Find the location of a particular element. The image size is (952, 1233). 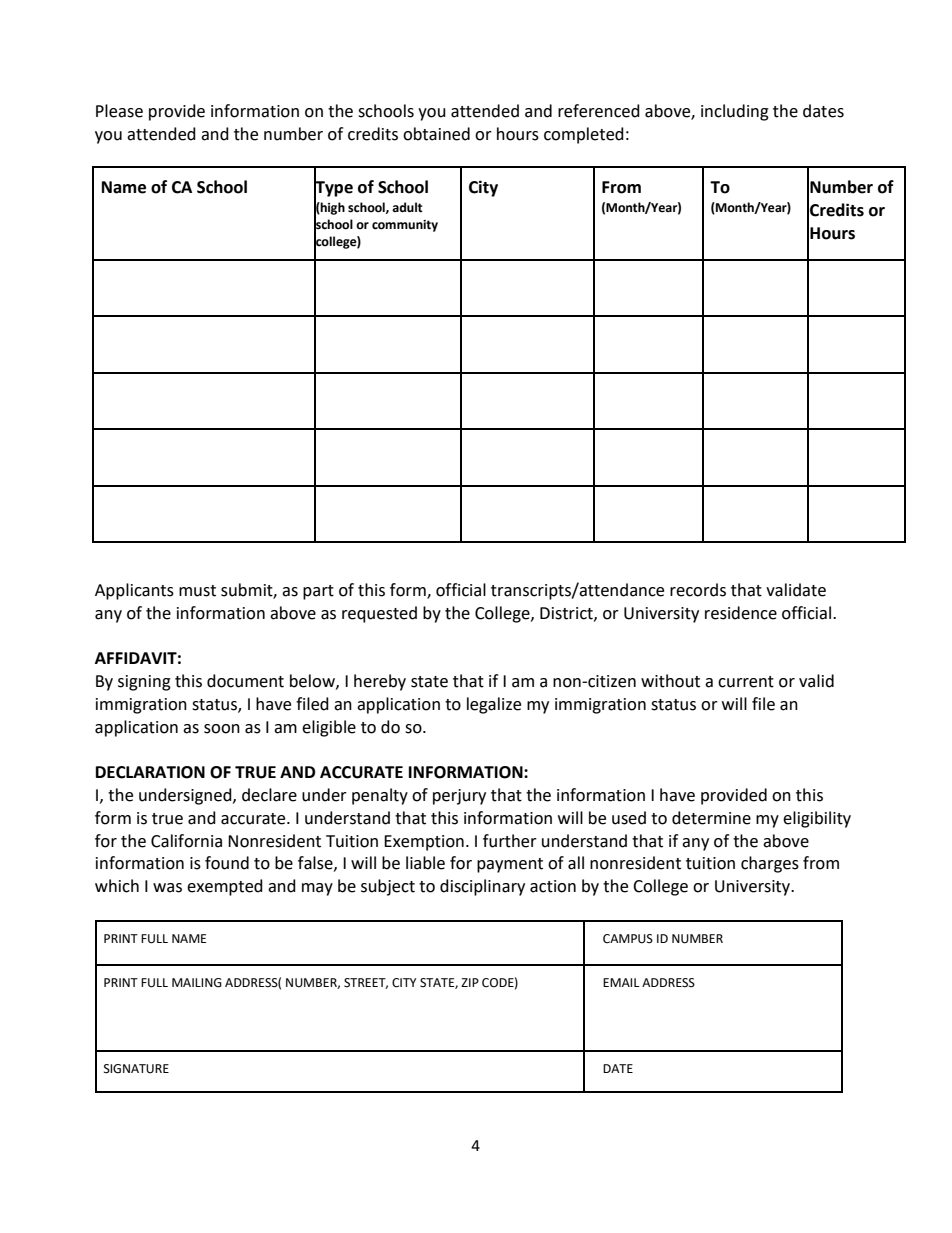

obtained is located at coordinates (436, 134).
